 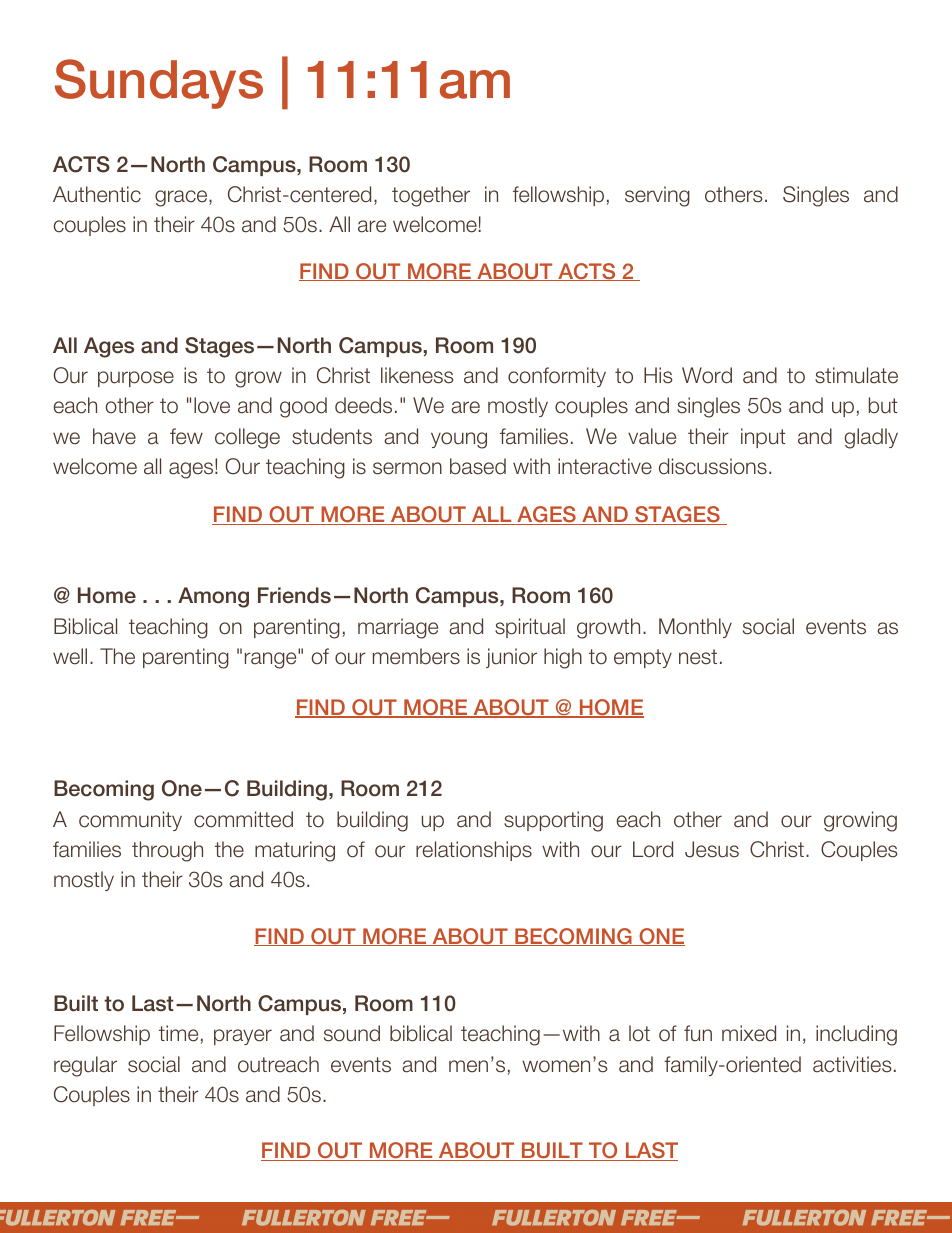 What do you see at coordinates (856, 375) in the screenshot?
I see `stimulate` at bounding box center [856, 375].
